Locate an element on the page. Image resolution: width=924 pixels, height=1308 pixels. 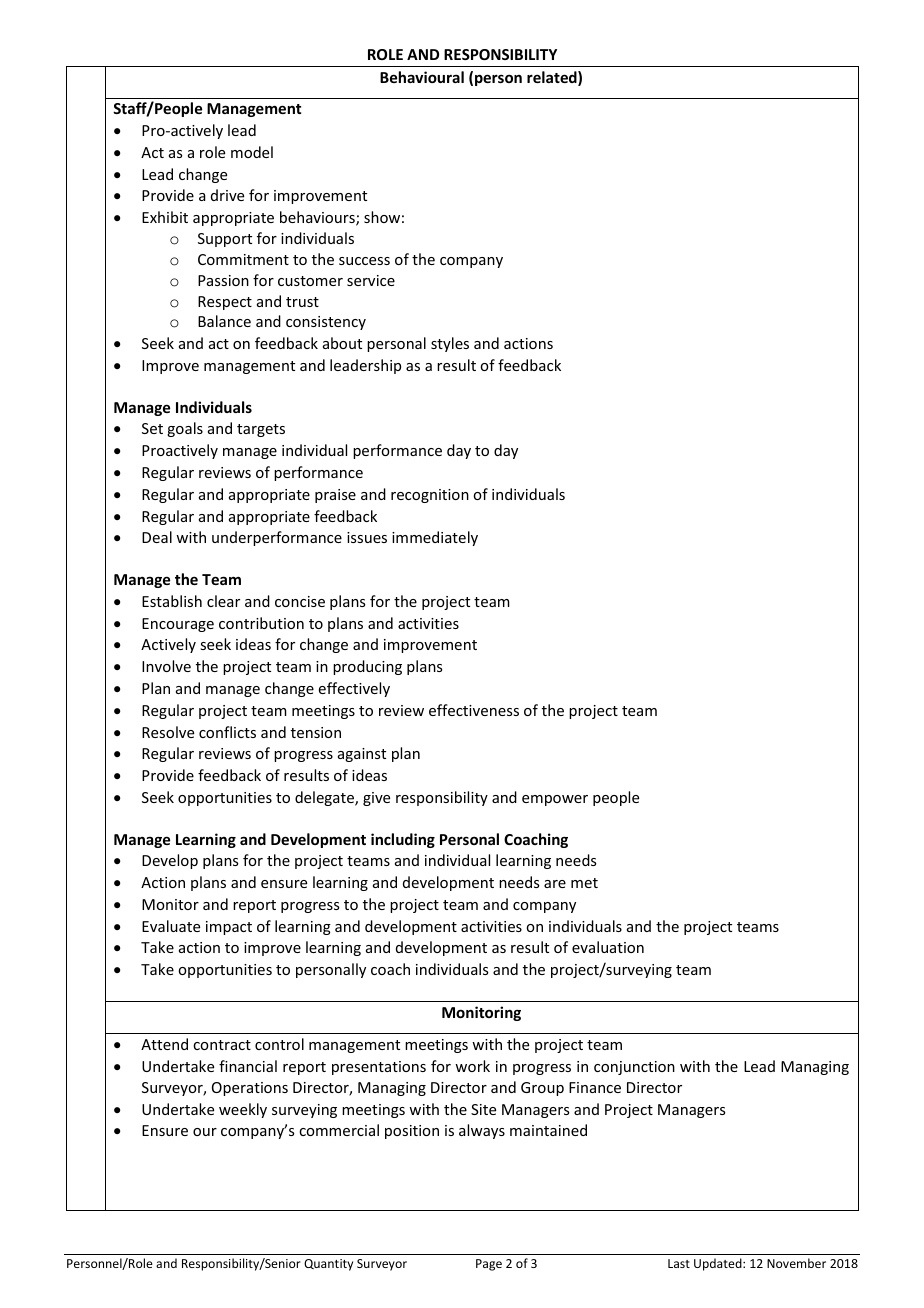
Quantity is located at coordinates (328, 1265).
